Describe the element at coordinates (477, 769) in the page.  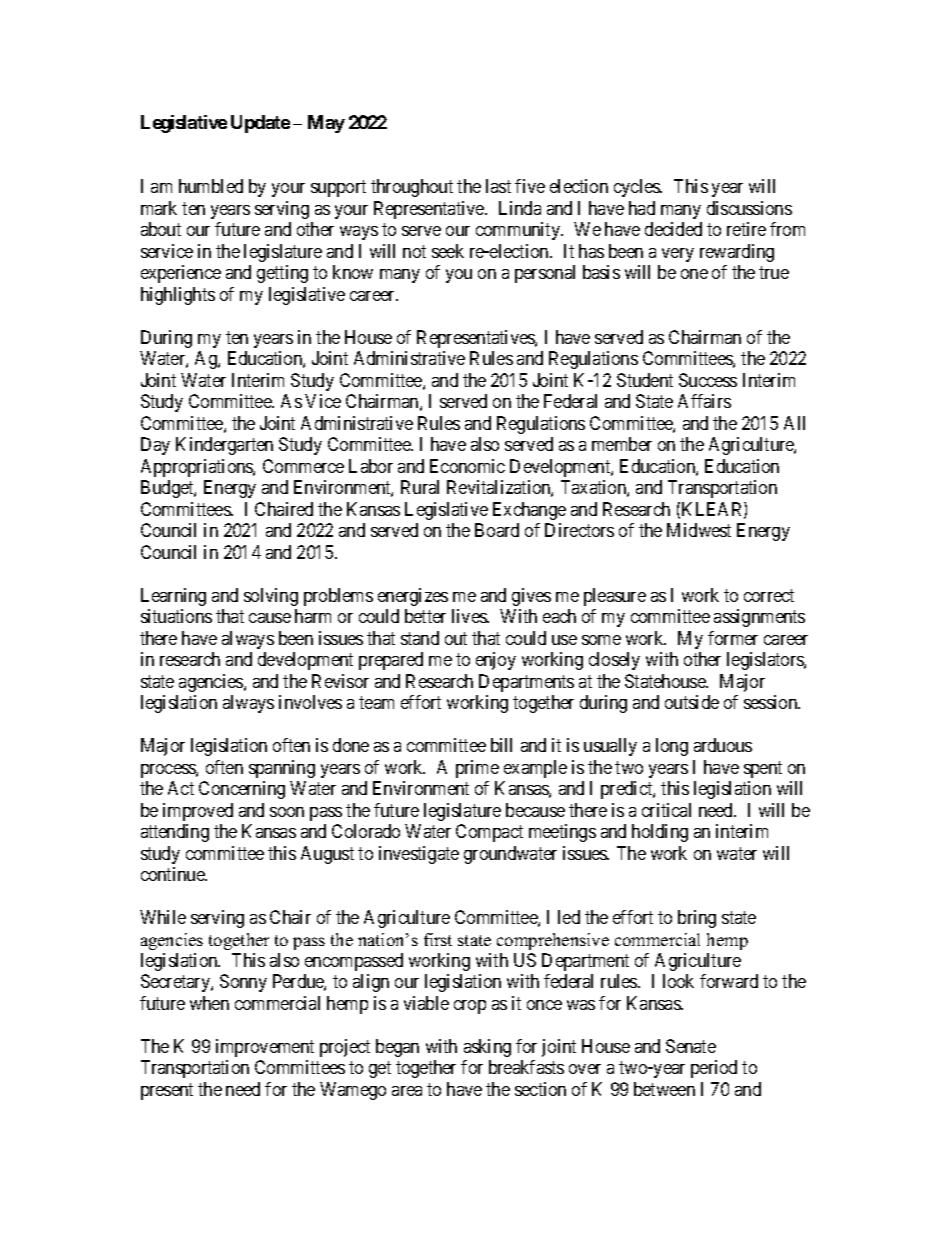
I see `prime` at that location.
